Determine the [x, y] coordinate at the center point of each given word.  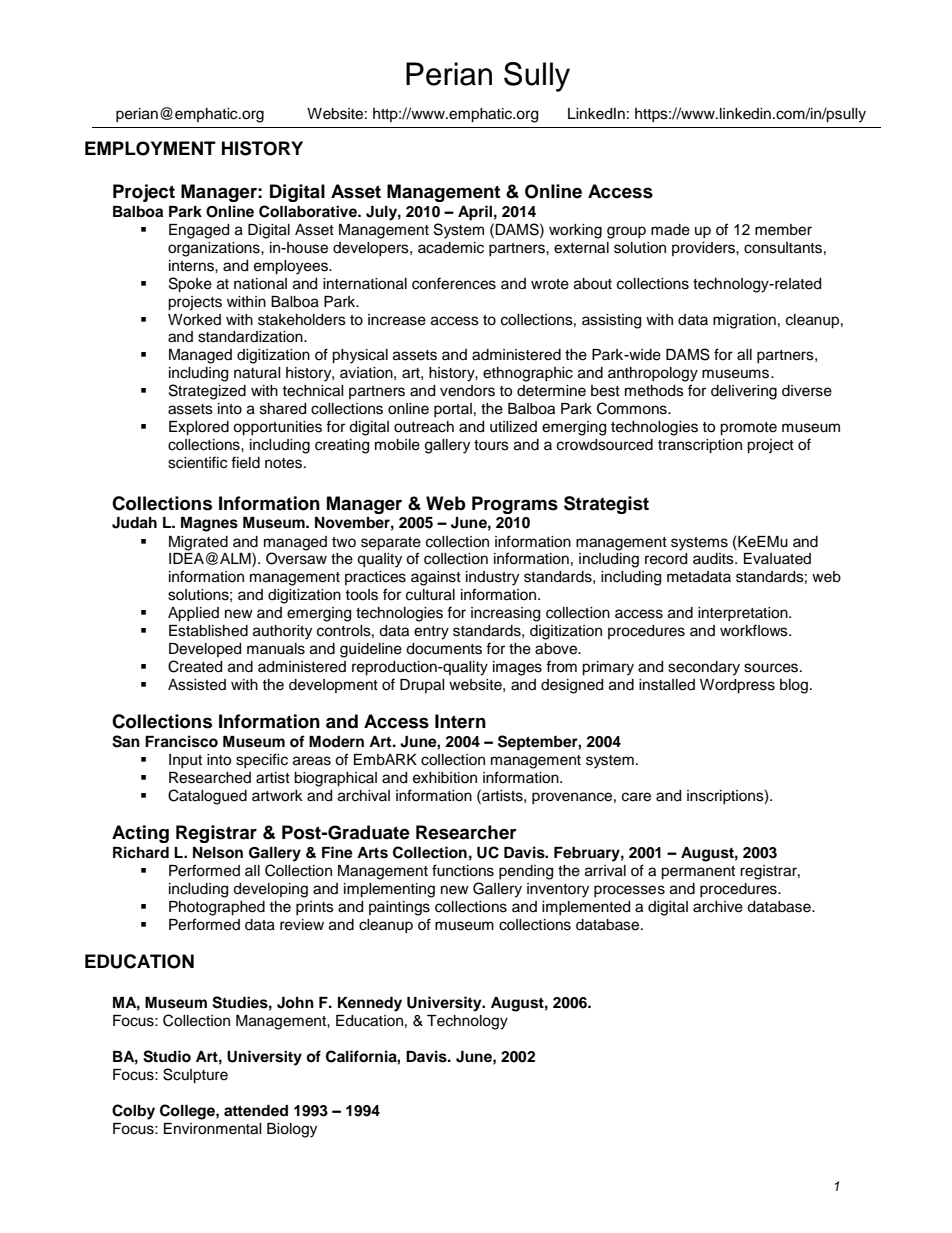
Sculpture [195, 1076]
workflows [755, 630]
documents [444, 649]
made [670, 230]
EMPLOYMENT [150, 148]
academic [451, 248]
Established [208, 631]
